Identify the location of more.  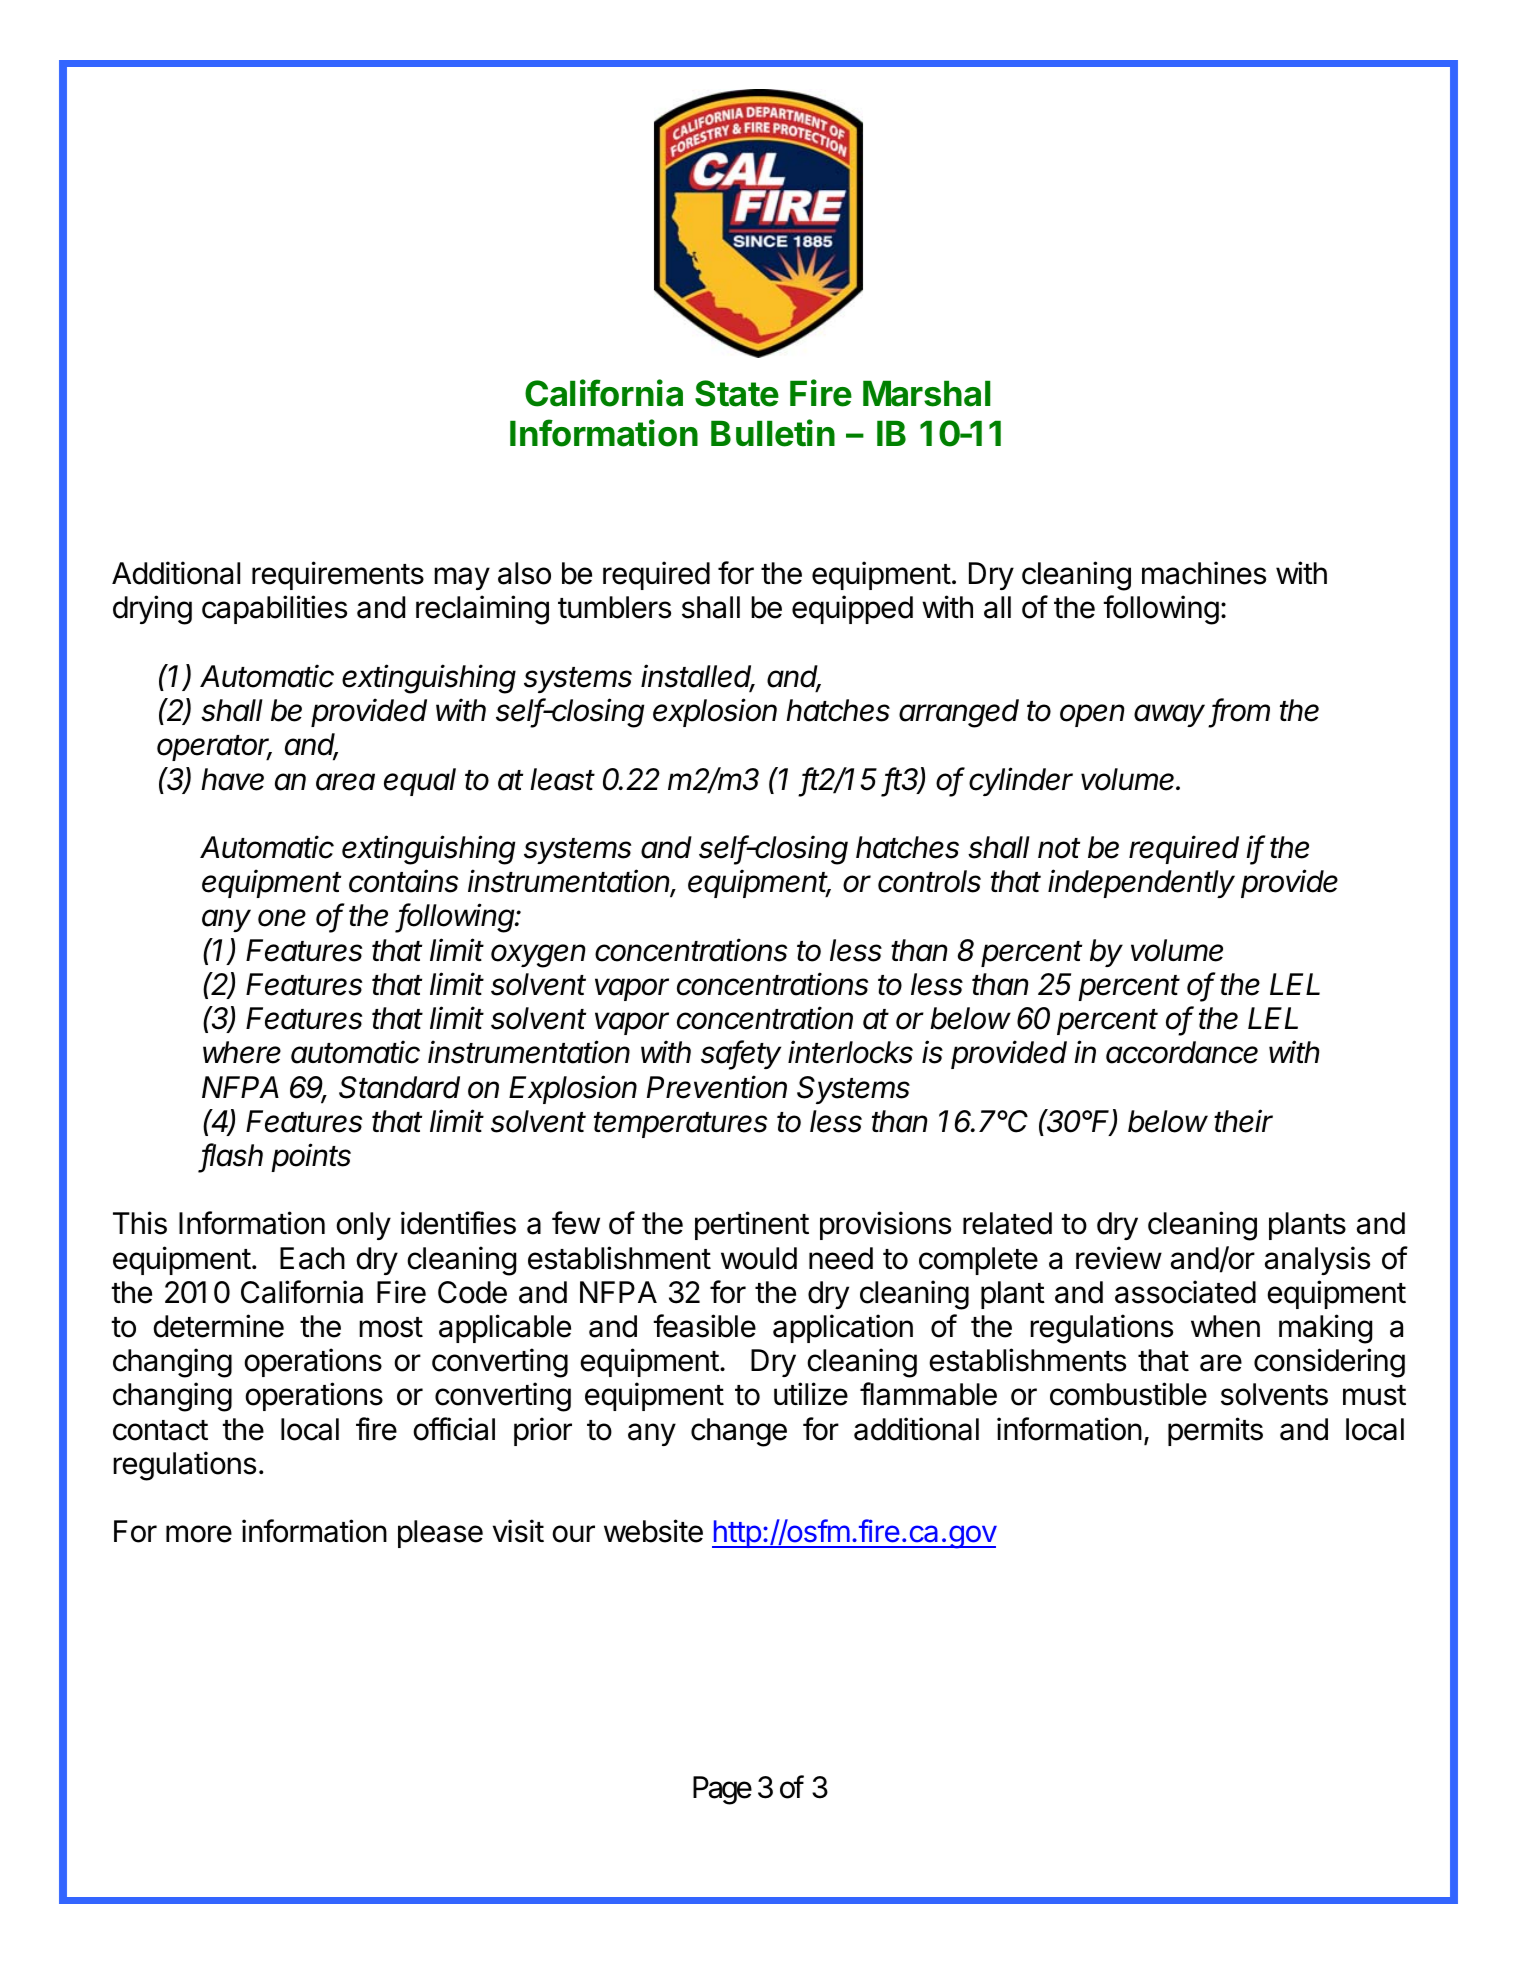
(199, 1534).
